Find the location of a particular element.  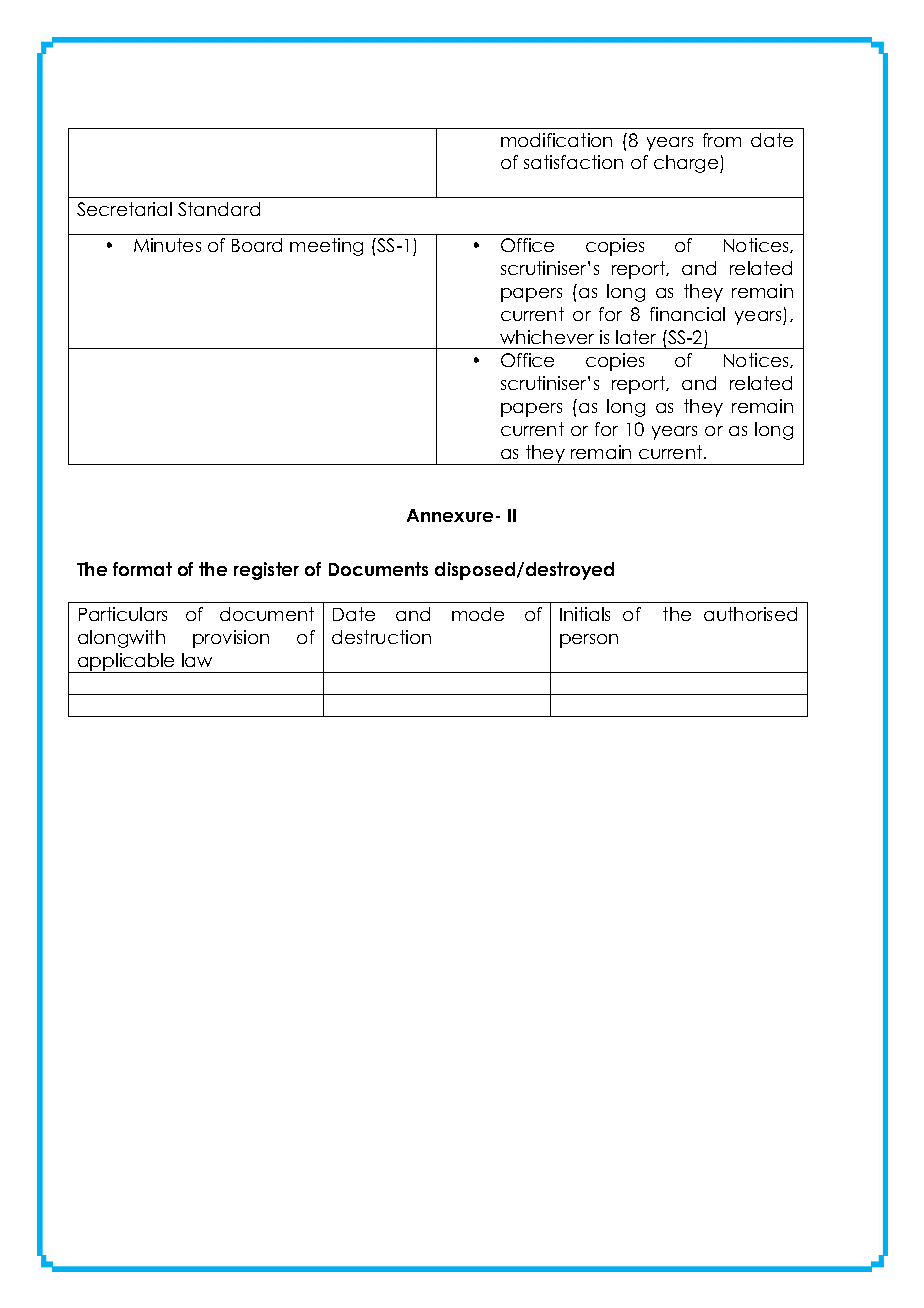

meeting is located at coordinates (326, 247).
